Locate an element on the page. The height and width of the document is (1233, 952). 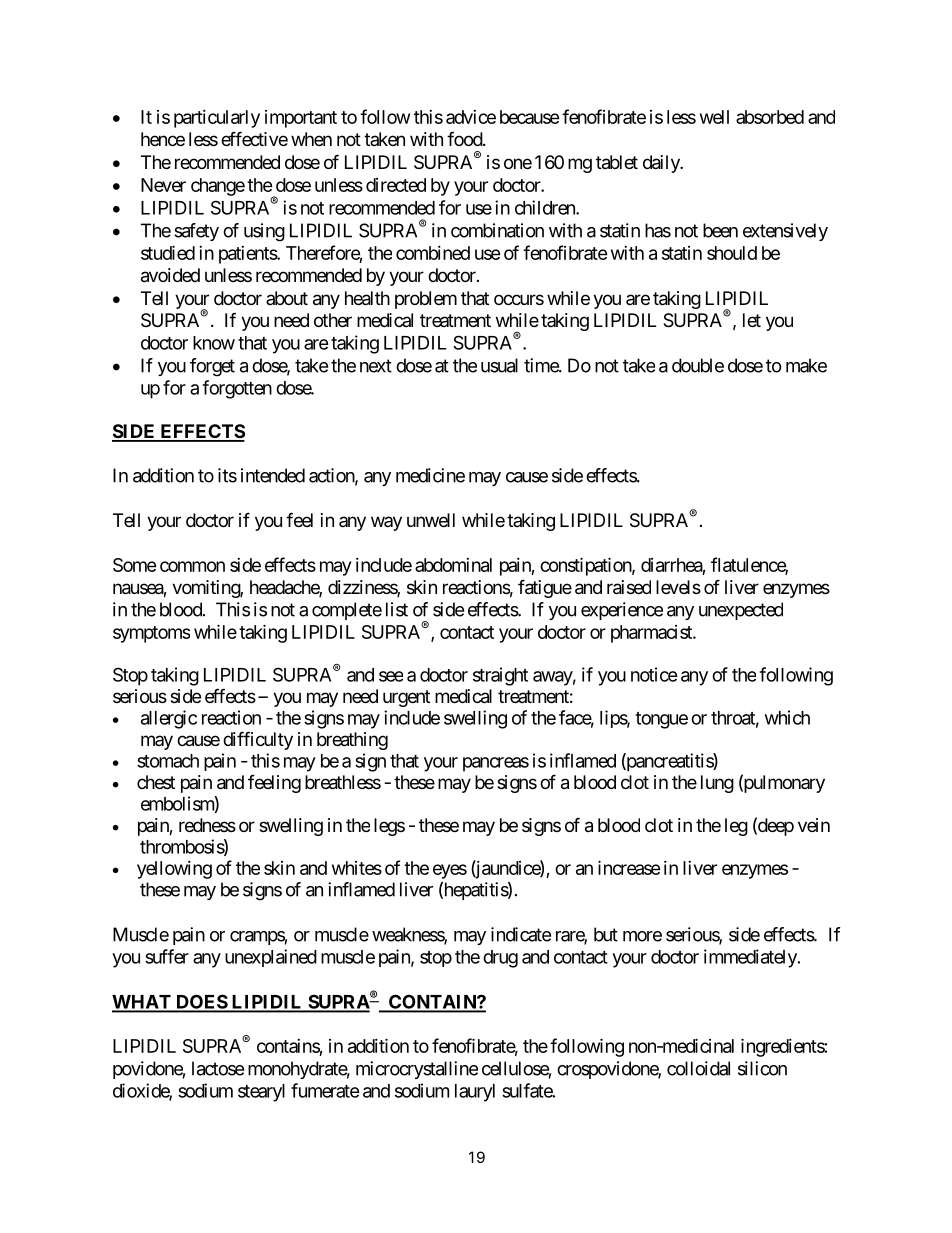
abdominal is located at coordinates (453, 565).
